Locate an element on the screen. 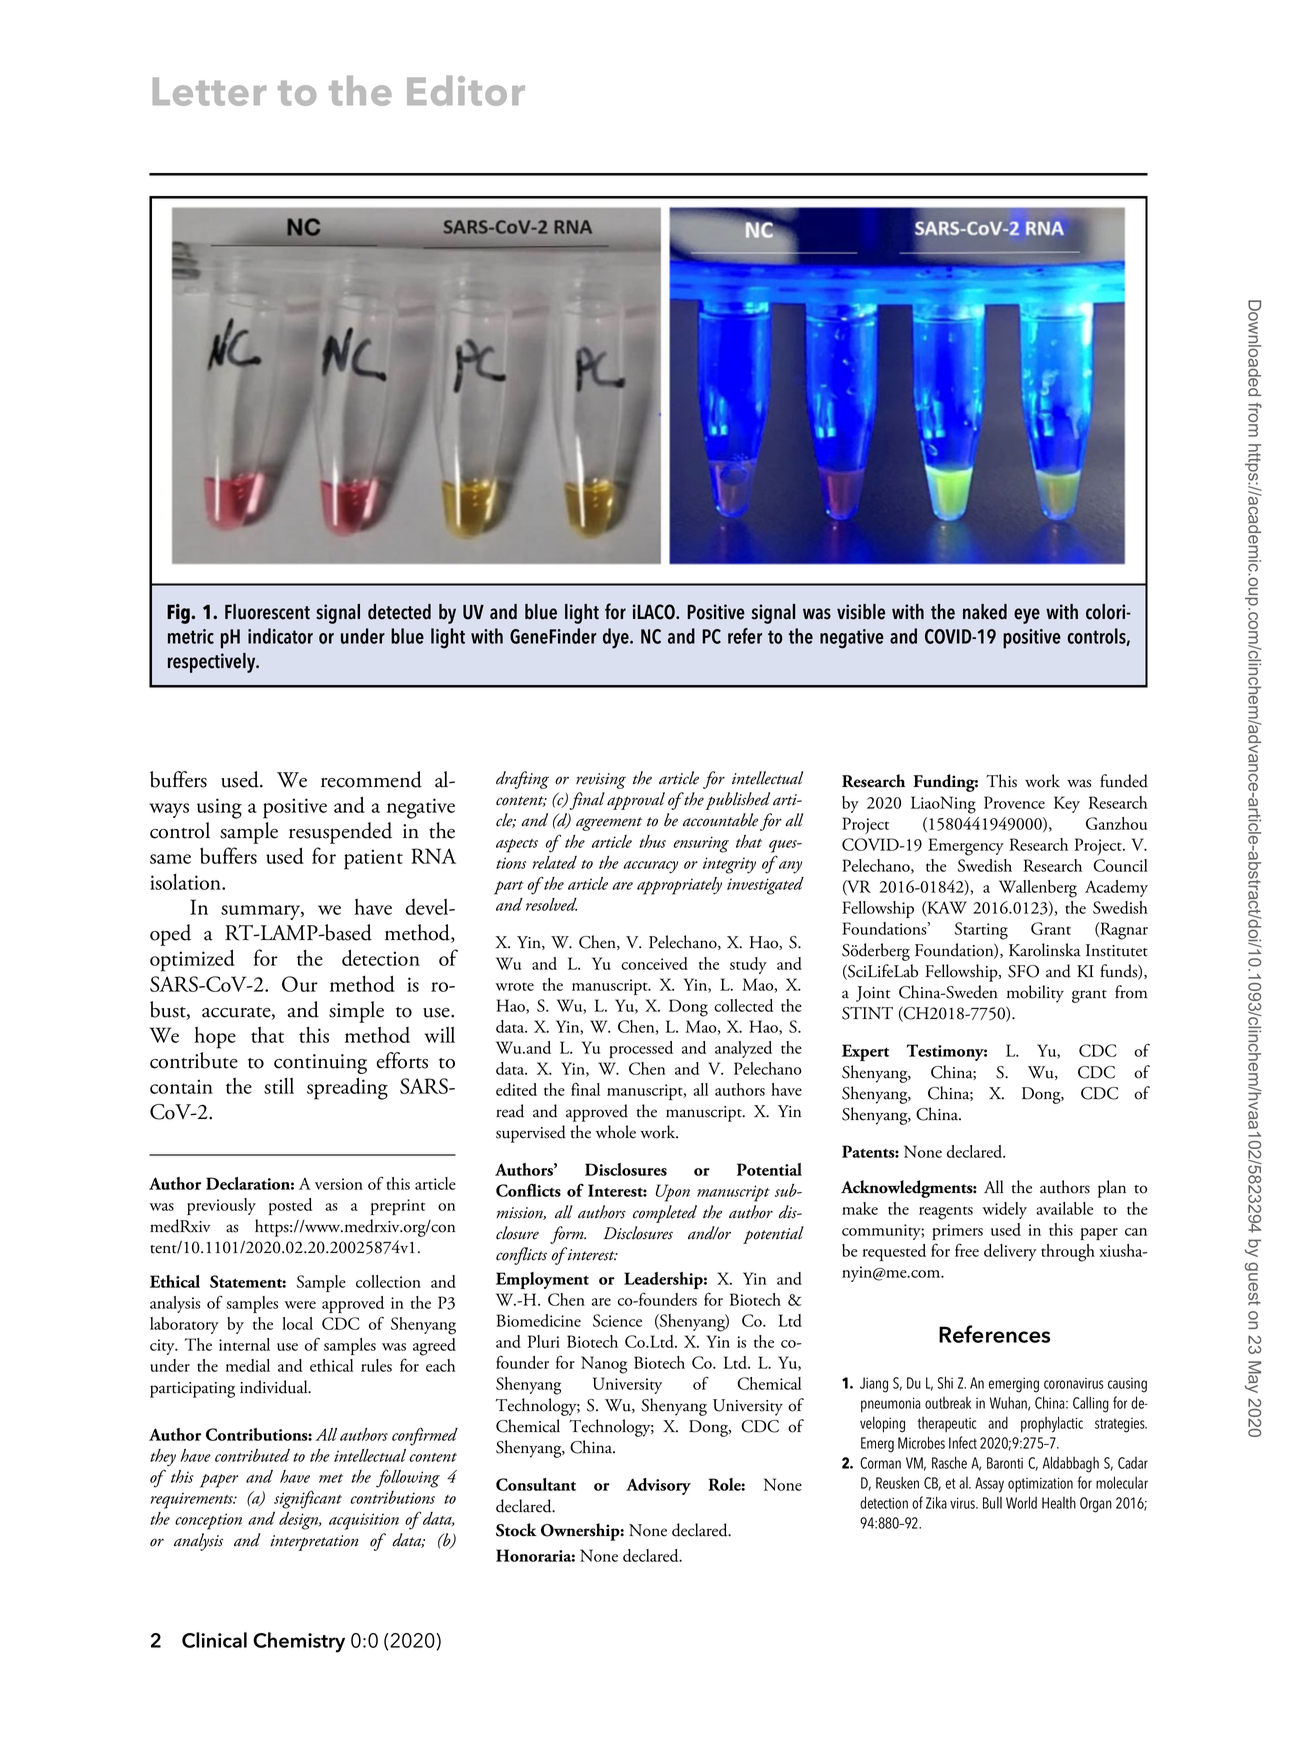  Editor is located at coordinates (466, 91).
